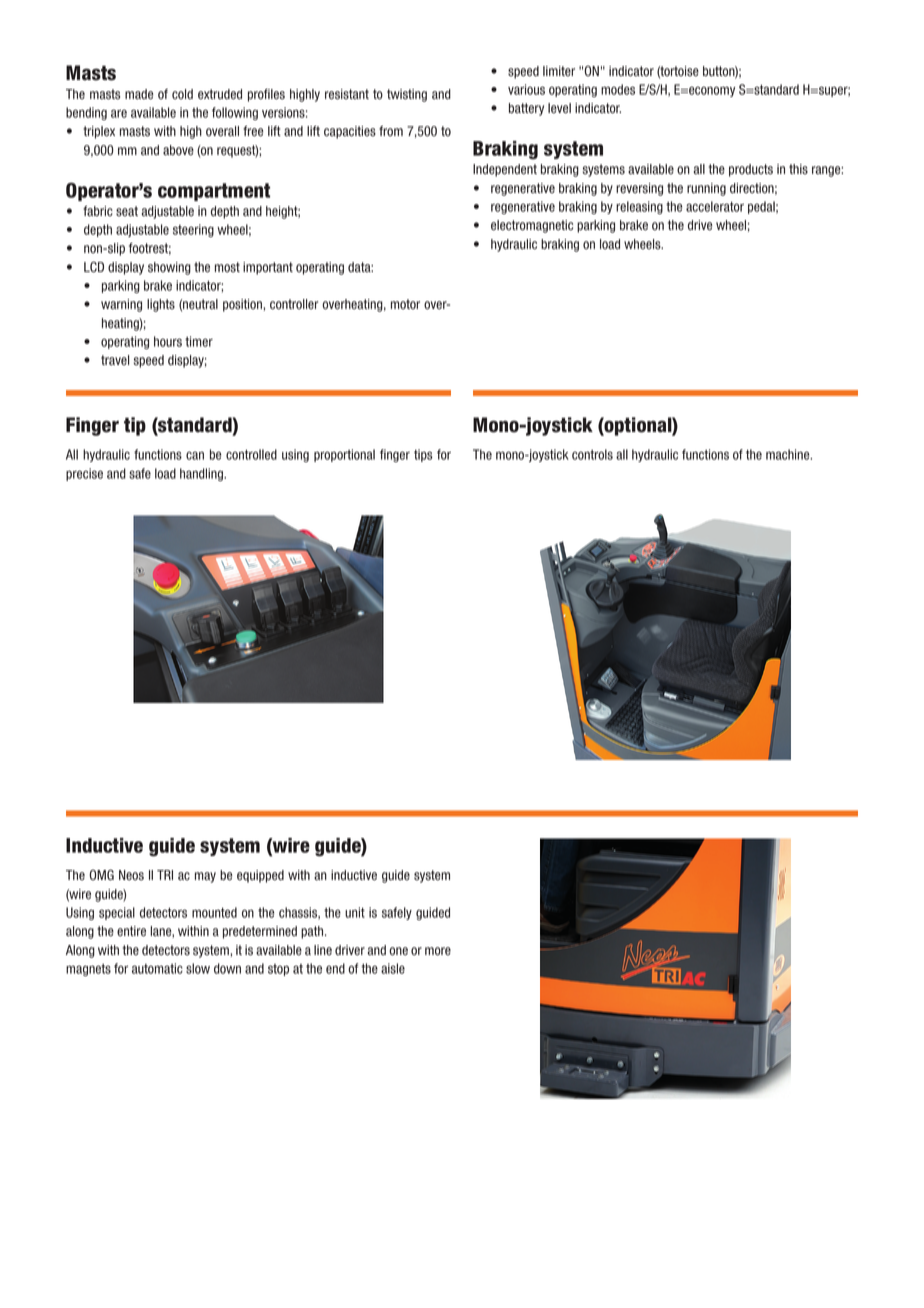 The image size is (924, 1308). Describe the element at coordinates (202, 474) in the screenshot. I see `handling` at that location.
